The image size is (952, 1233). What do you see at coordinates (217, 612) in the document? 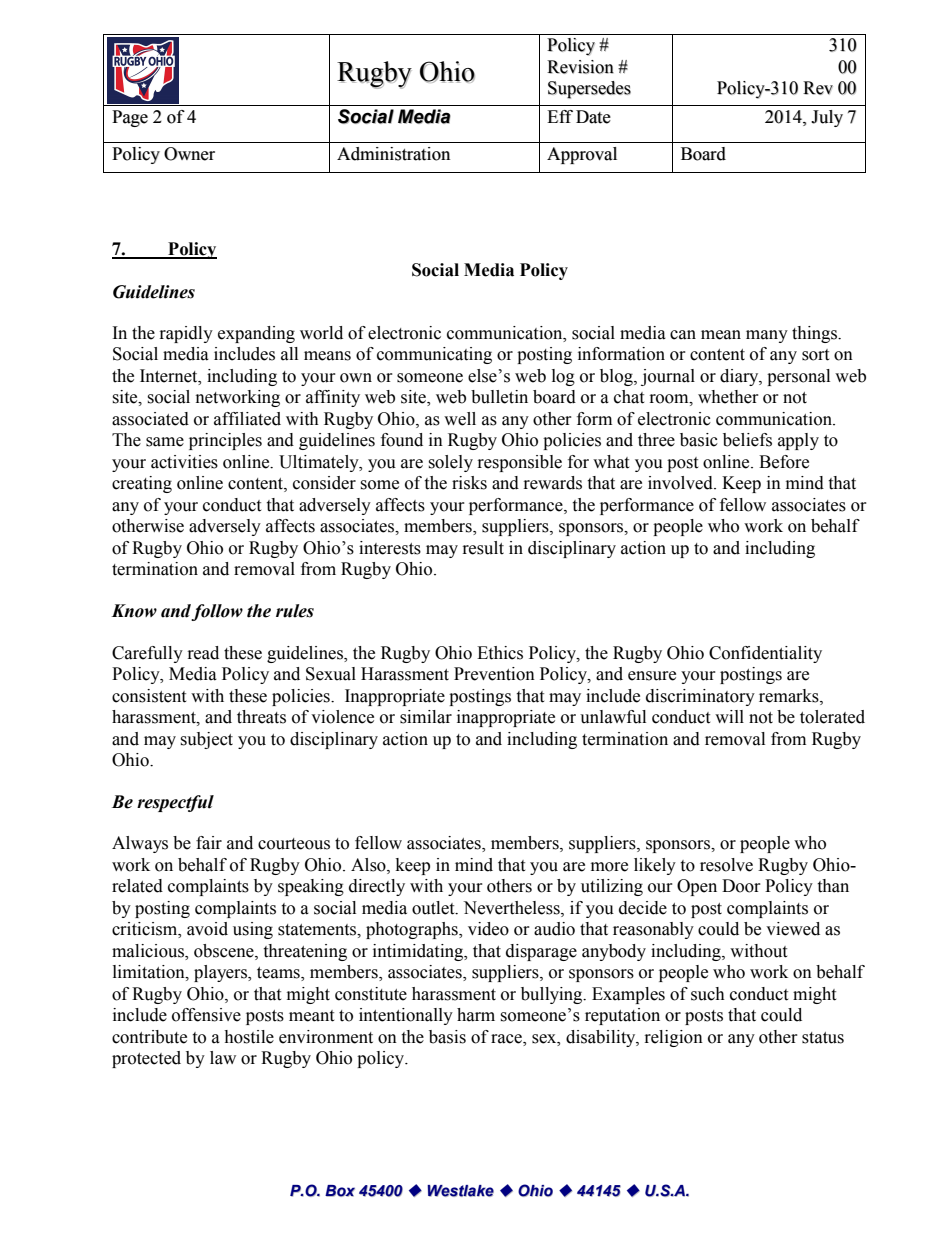
I see `follow` at bounding box center [217, 612].
